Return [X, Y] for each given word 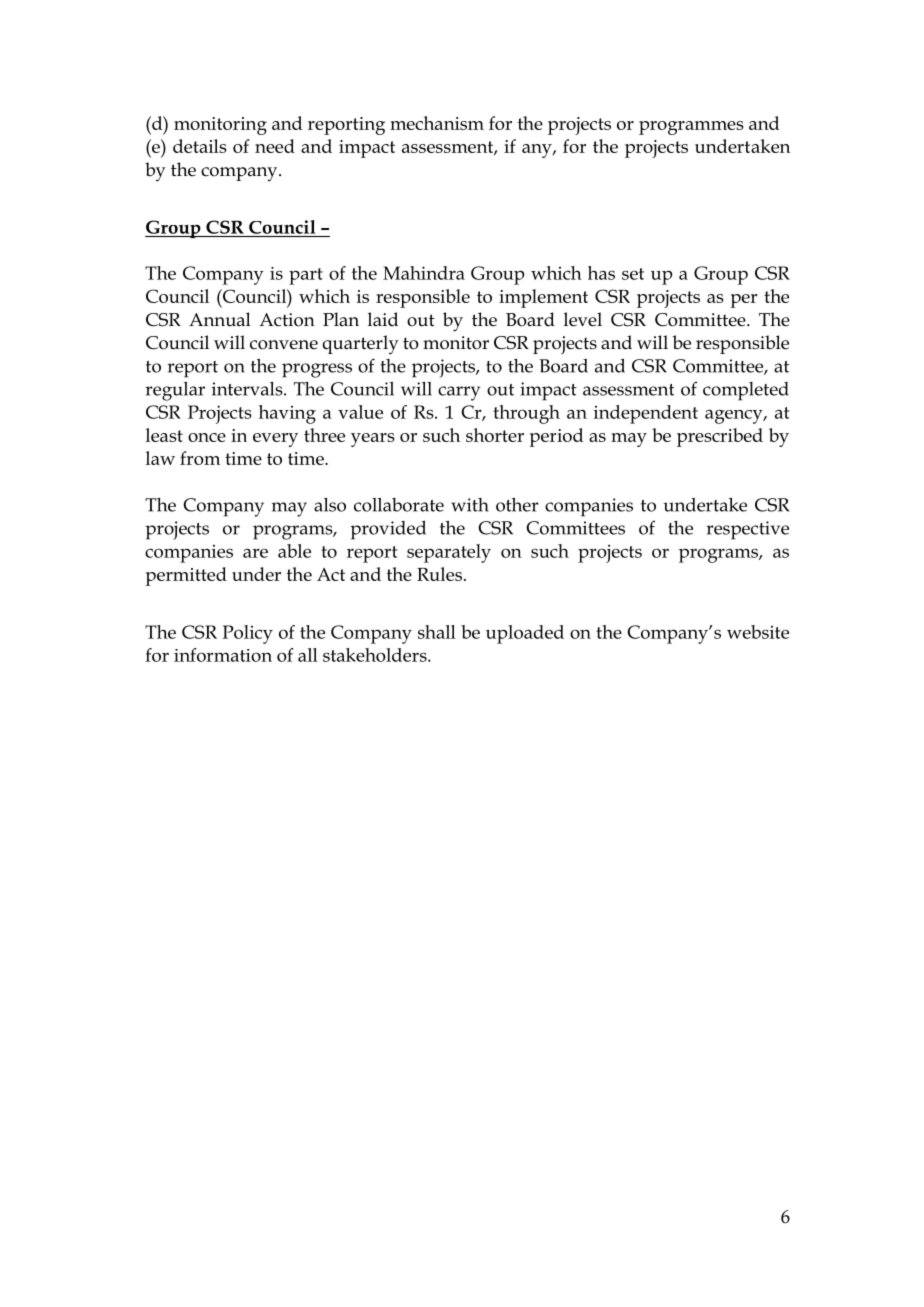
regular [175, 391]
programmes [691, 128]
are [255, 553]
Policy [247, 634]
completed [746, 391]
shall [437, 632]
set [633, 274]
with [470, 505]
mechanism [437, 123]
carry [459, 393]
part [306, 276]
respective [747, 530]
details [199, 146]
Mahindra [424, 273]
